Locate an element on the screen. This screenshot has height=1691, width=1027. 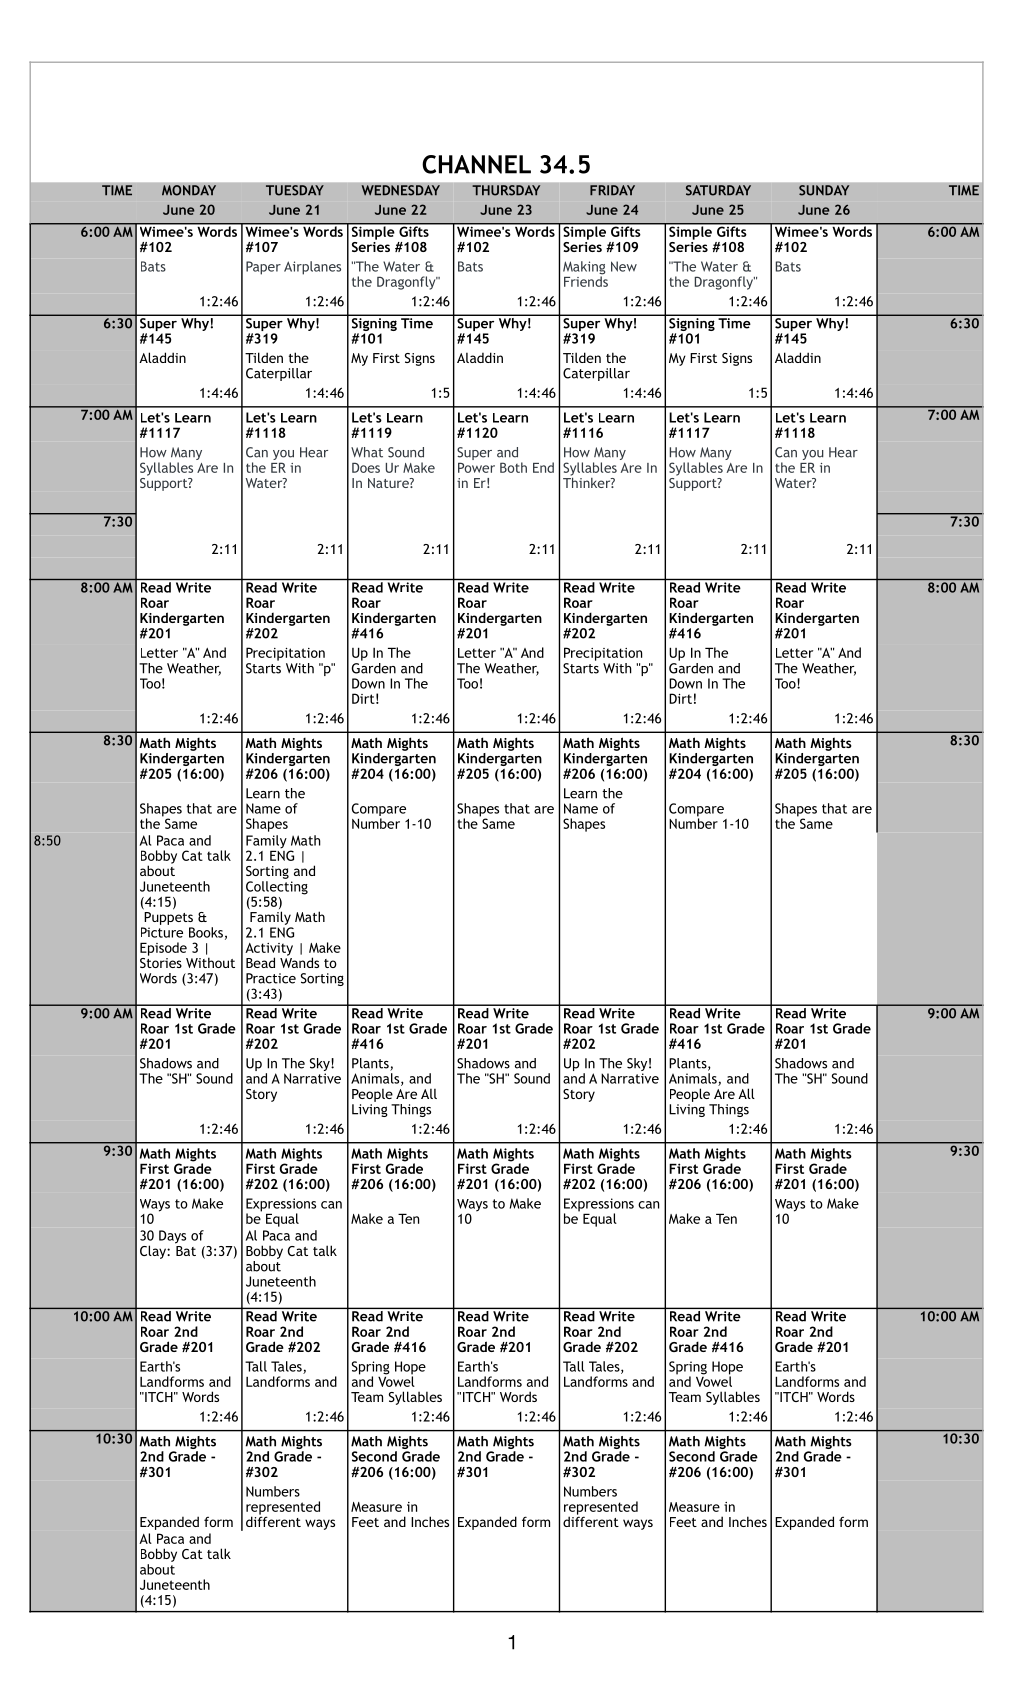
THURSDAY is located at coordinates (506, 190).
